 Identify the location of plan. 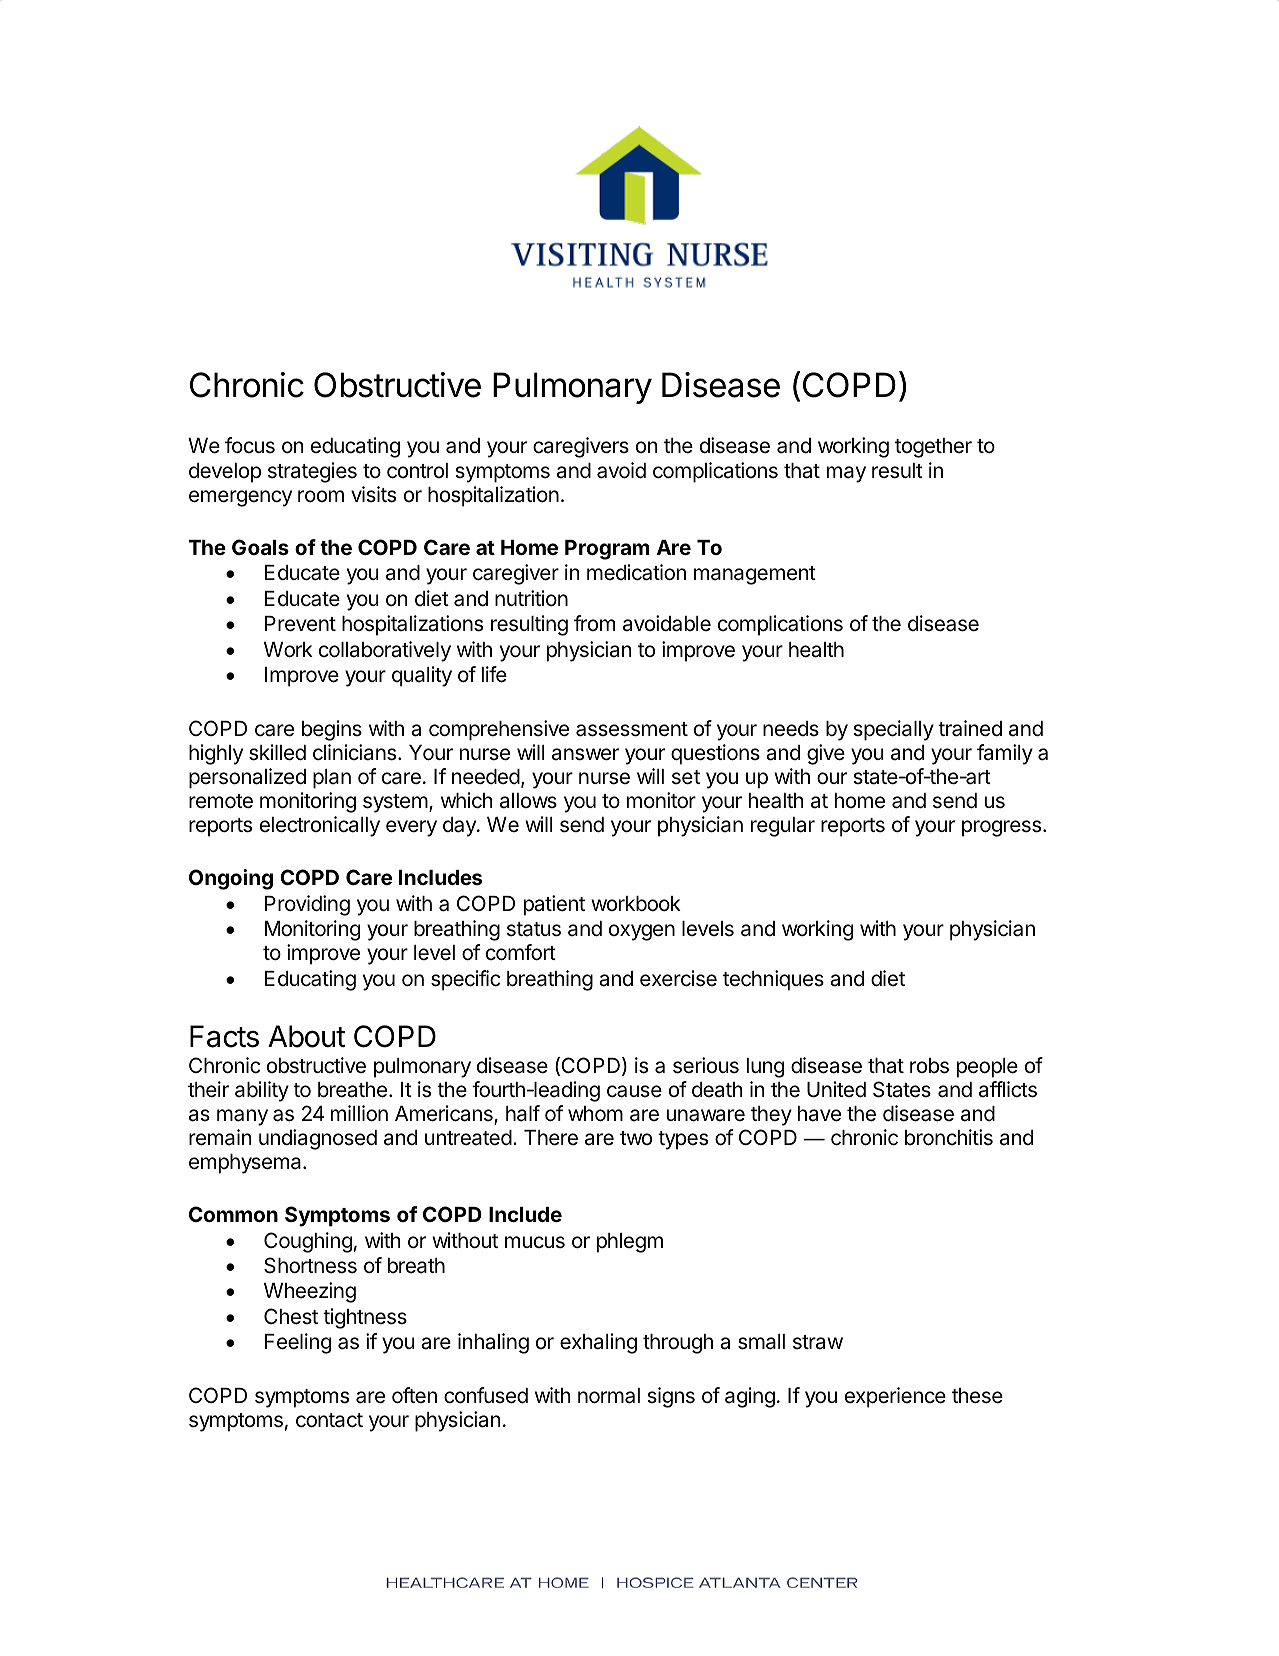
(332, 779).
